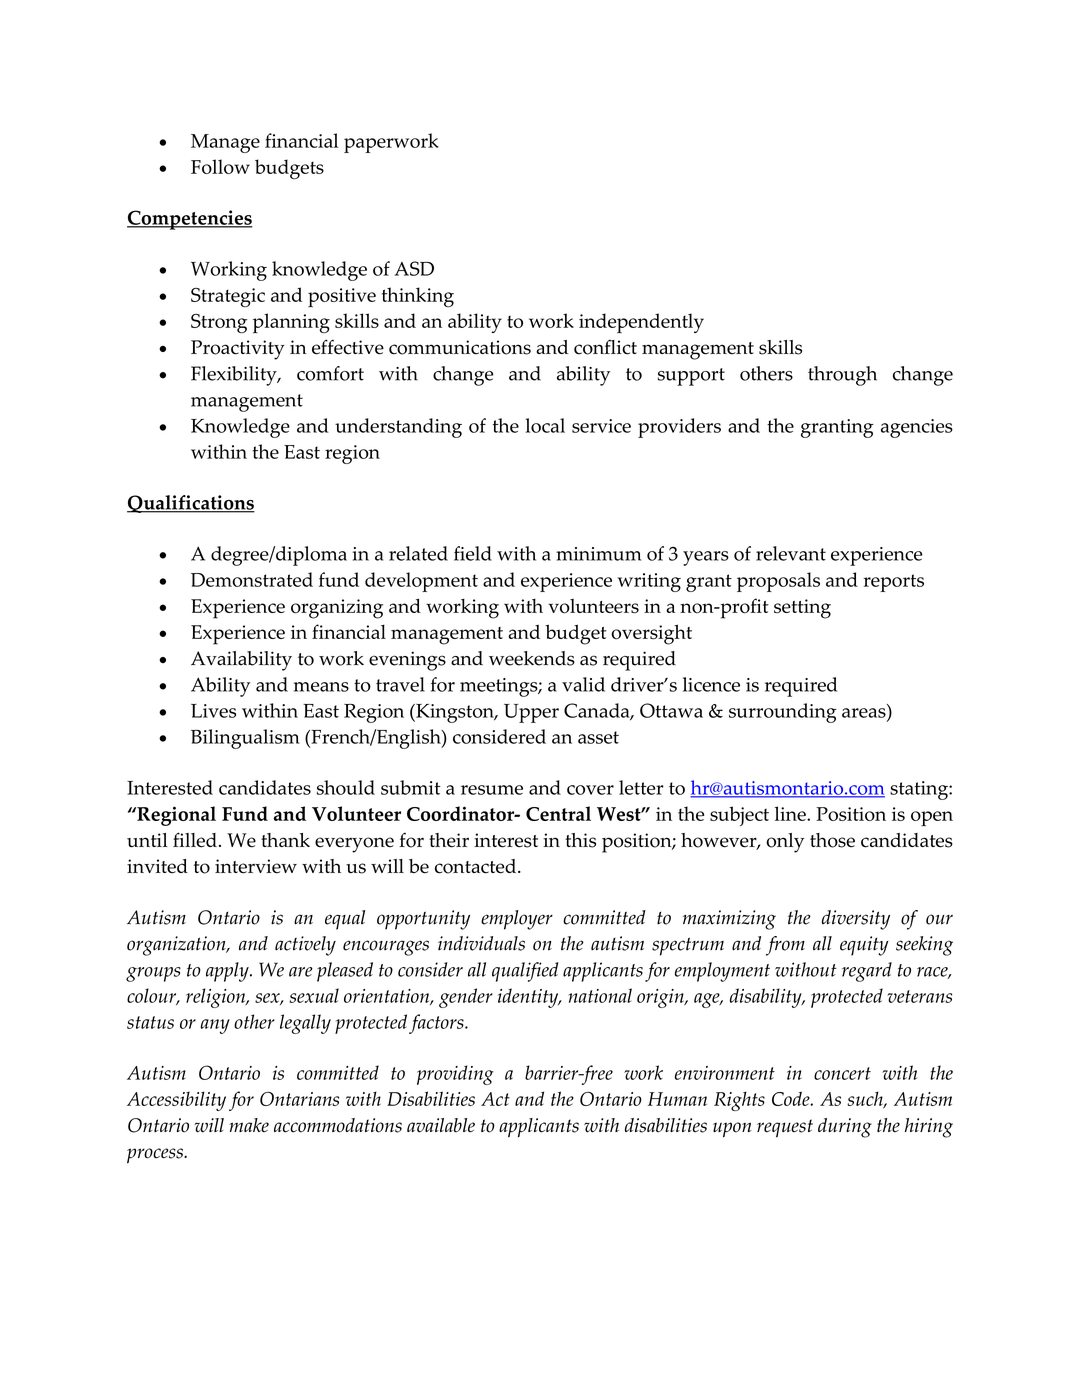 The image size is (1080, 1397). Describe the element at coordinates (213, 711) in the screenshot. I see `Lives` at that location.
